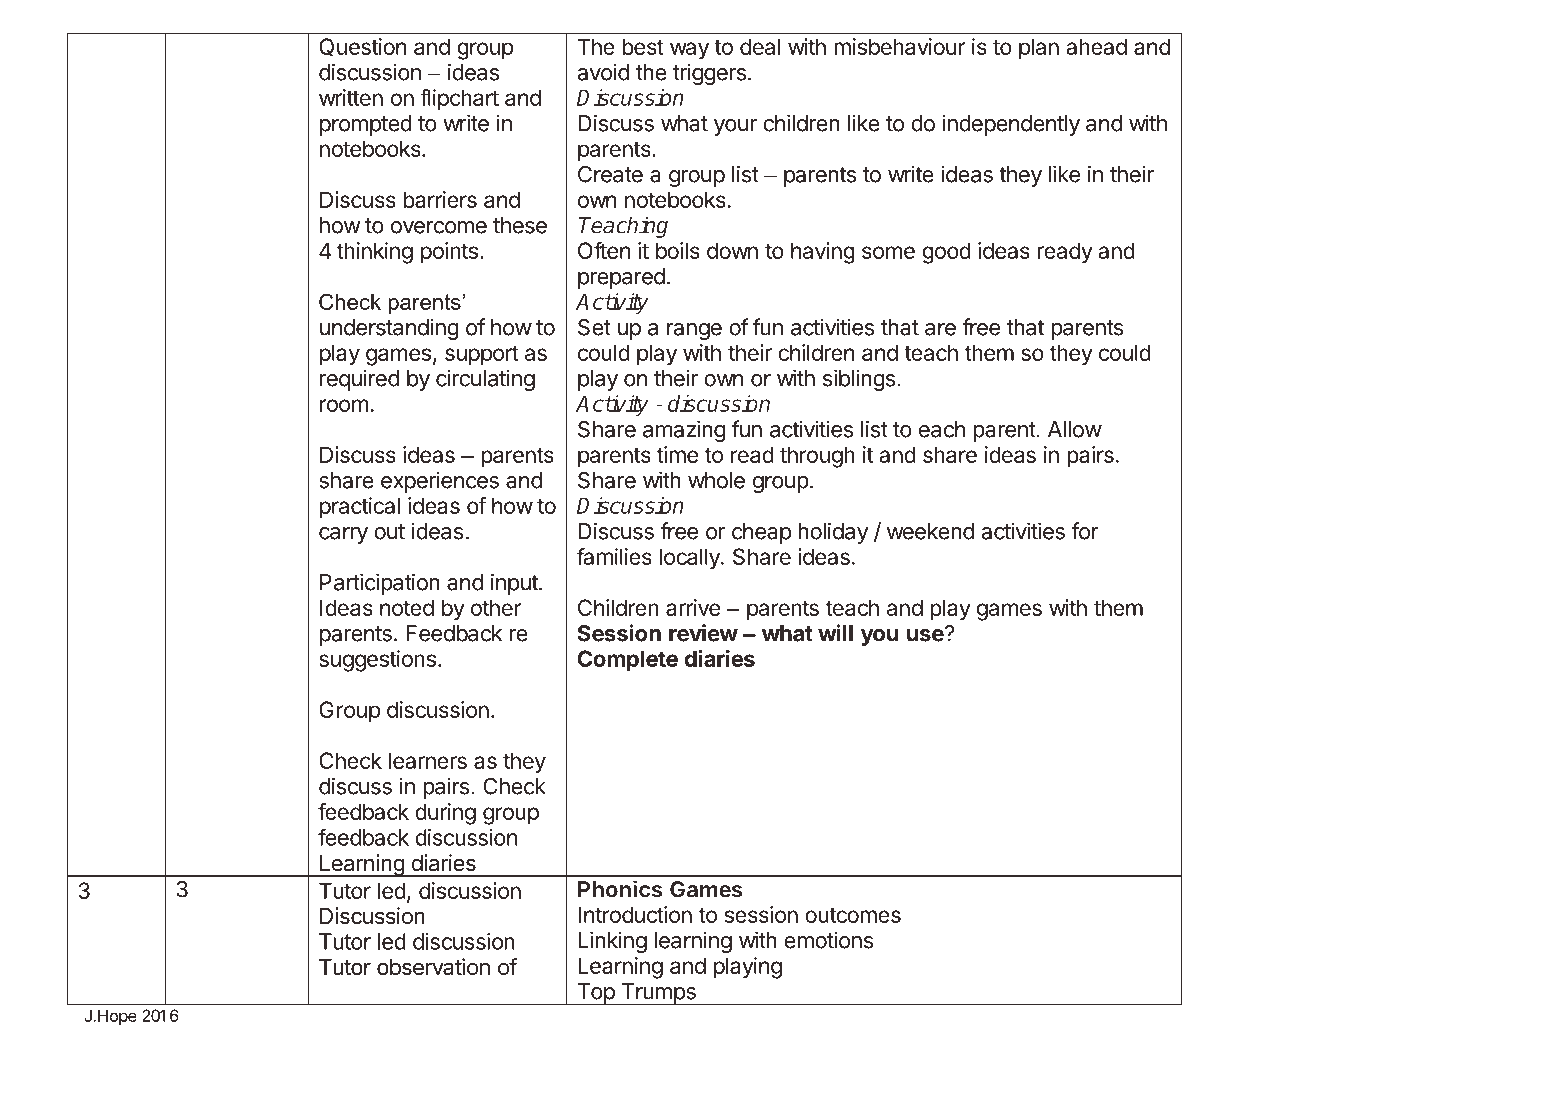 The height and width of the page is (1100, 1556). What do you see at coordinates (853, 915) in the page?
I see `outcomes` at bounding box center [853, 915].
